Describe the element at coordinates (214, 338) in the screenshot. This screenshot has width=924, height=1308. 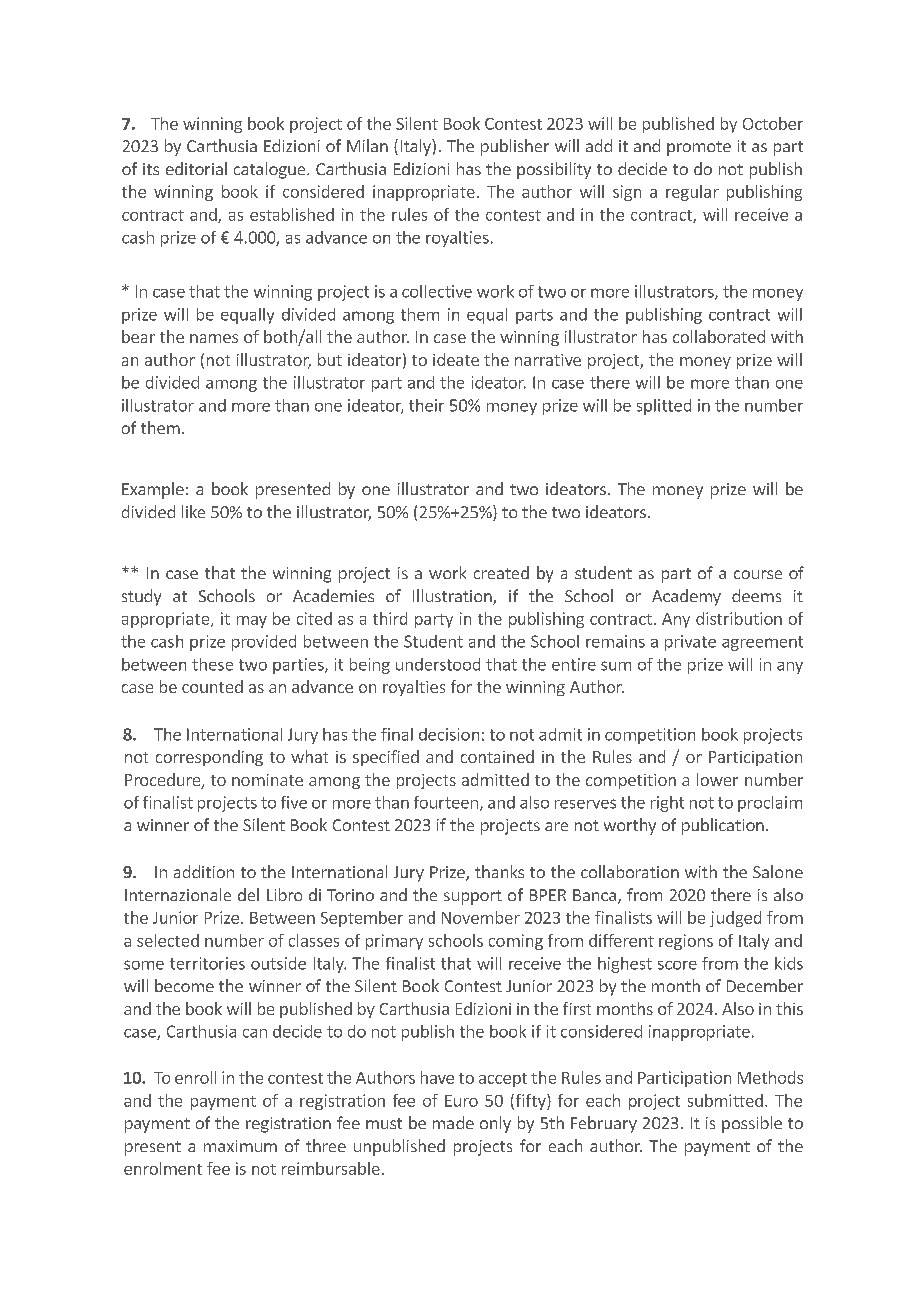
I see `names` at that location.
